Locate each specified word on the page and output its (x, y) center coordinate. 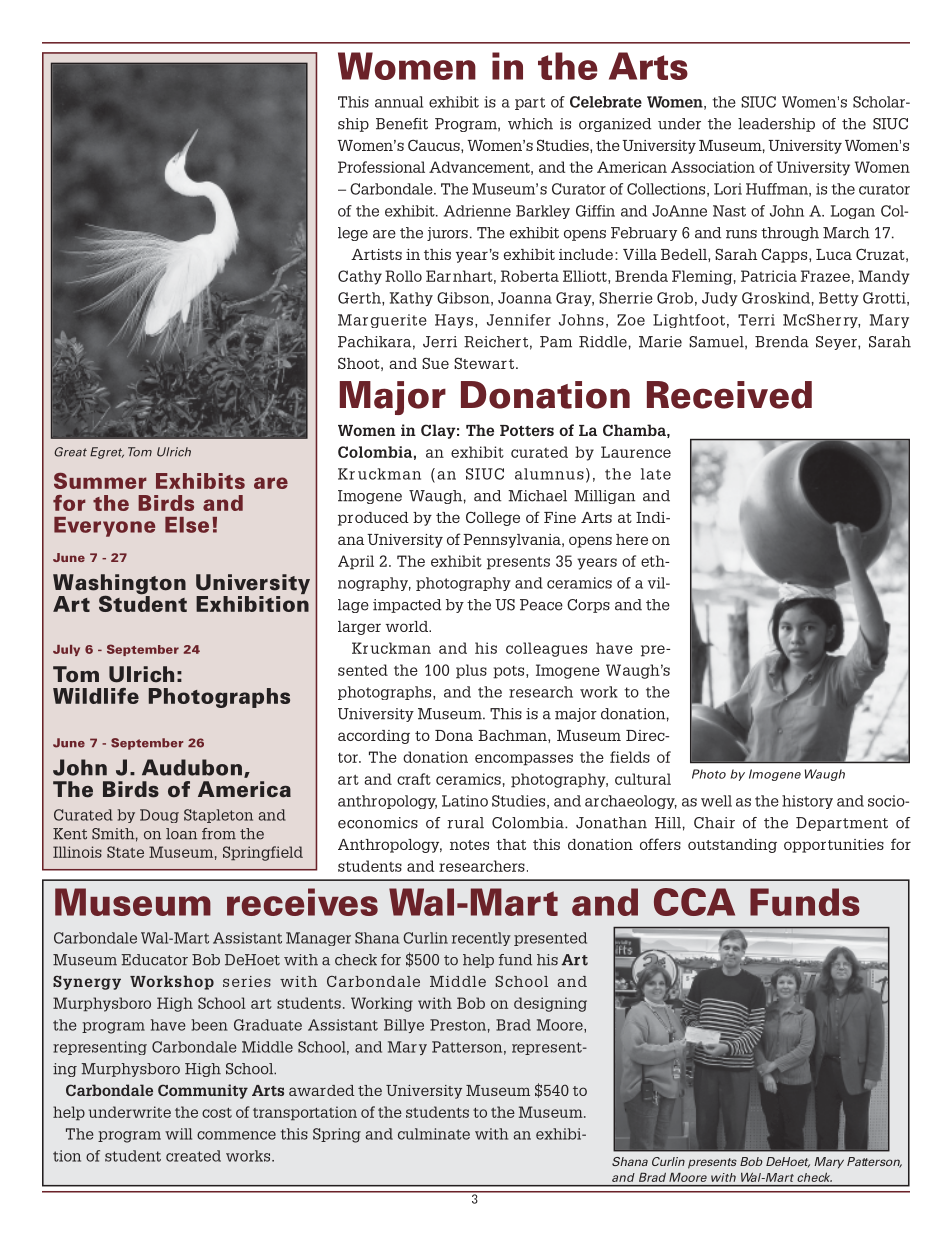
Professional (381, 167)
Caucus (435, 145)
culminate (434, 1134)
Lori (728, 189)
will (178, 1134)
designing (550, 1004)
